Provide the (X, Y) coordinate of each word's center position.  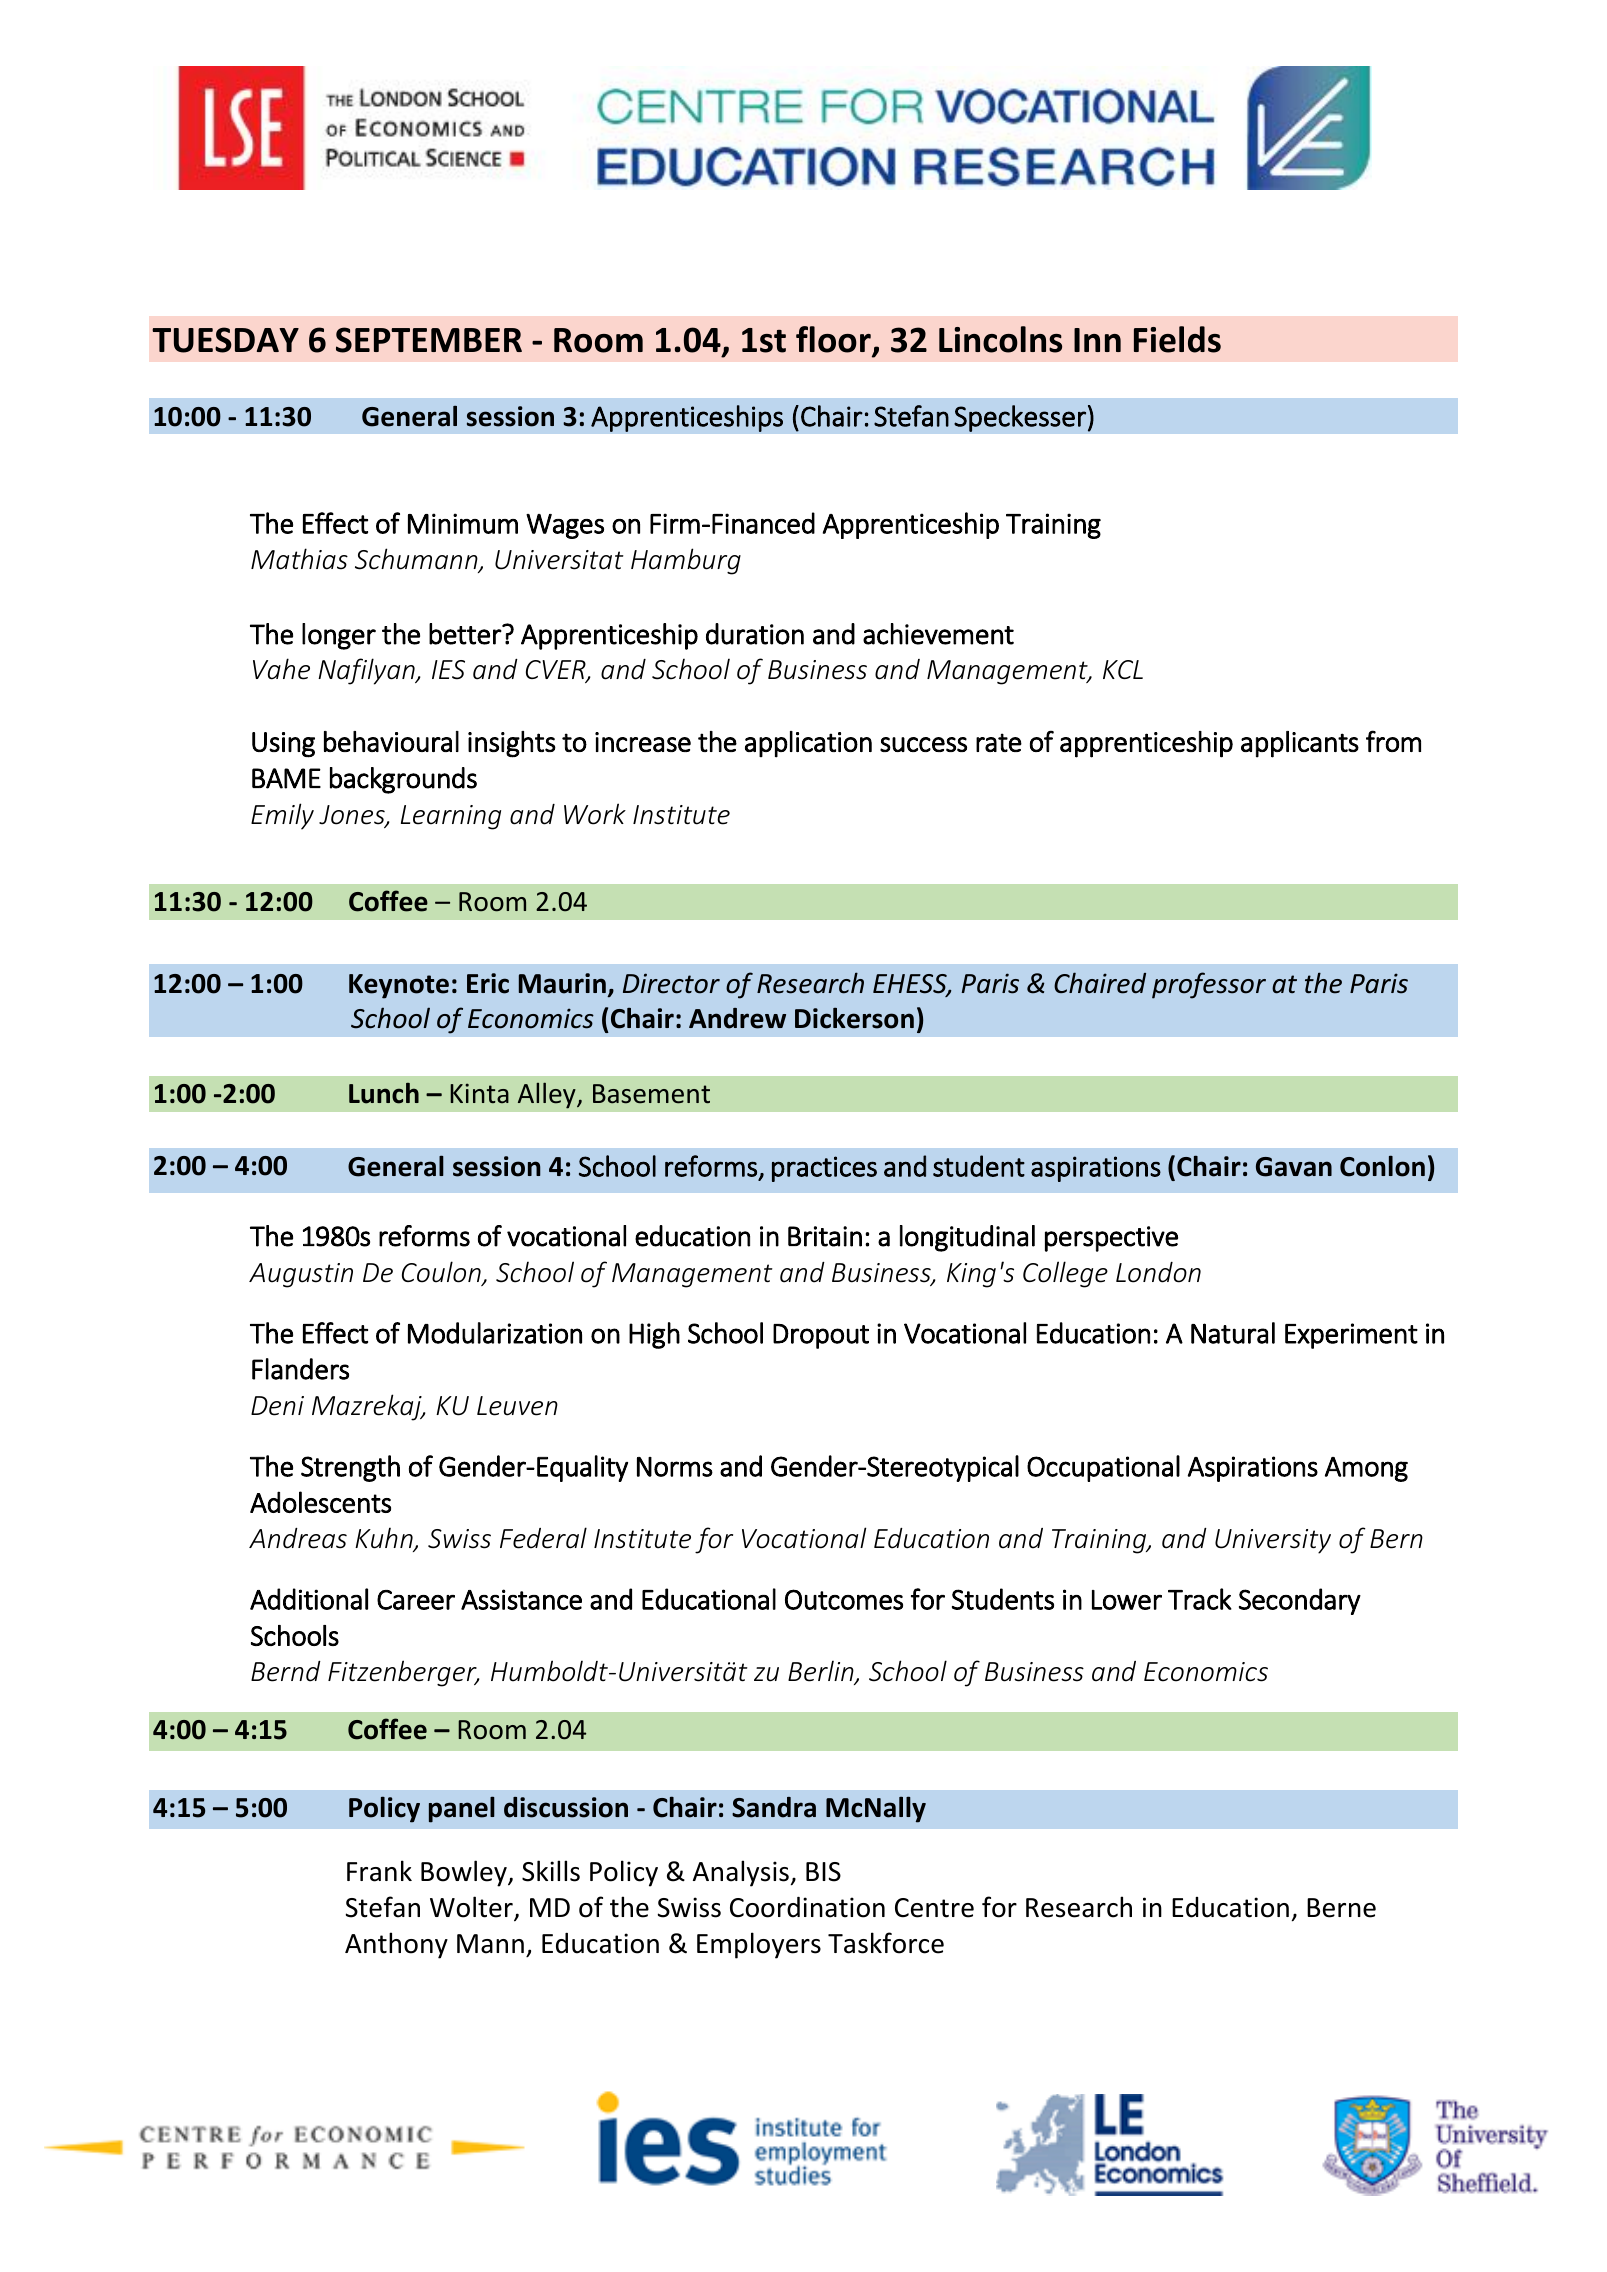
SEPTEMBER (429, 340)
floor (834, 340)
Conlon (1382, 1166)
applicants (1300, 744)
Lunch (384, 1093)
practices (824, 1169)
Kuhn (385, 1539)
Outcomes (844, 1599)
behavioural (391, 741)
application (808, 744)
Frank (379, 1871)
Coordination (807, 1907)
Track (1200, 1599)
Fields (1177, 339)
